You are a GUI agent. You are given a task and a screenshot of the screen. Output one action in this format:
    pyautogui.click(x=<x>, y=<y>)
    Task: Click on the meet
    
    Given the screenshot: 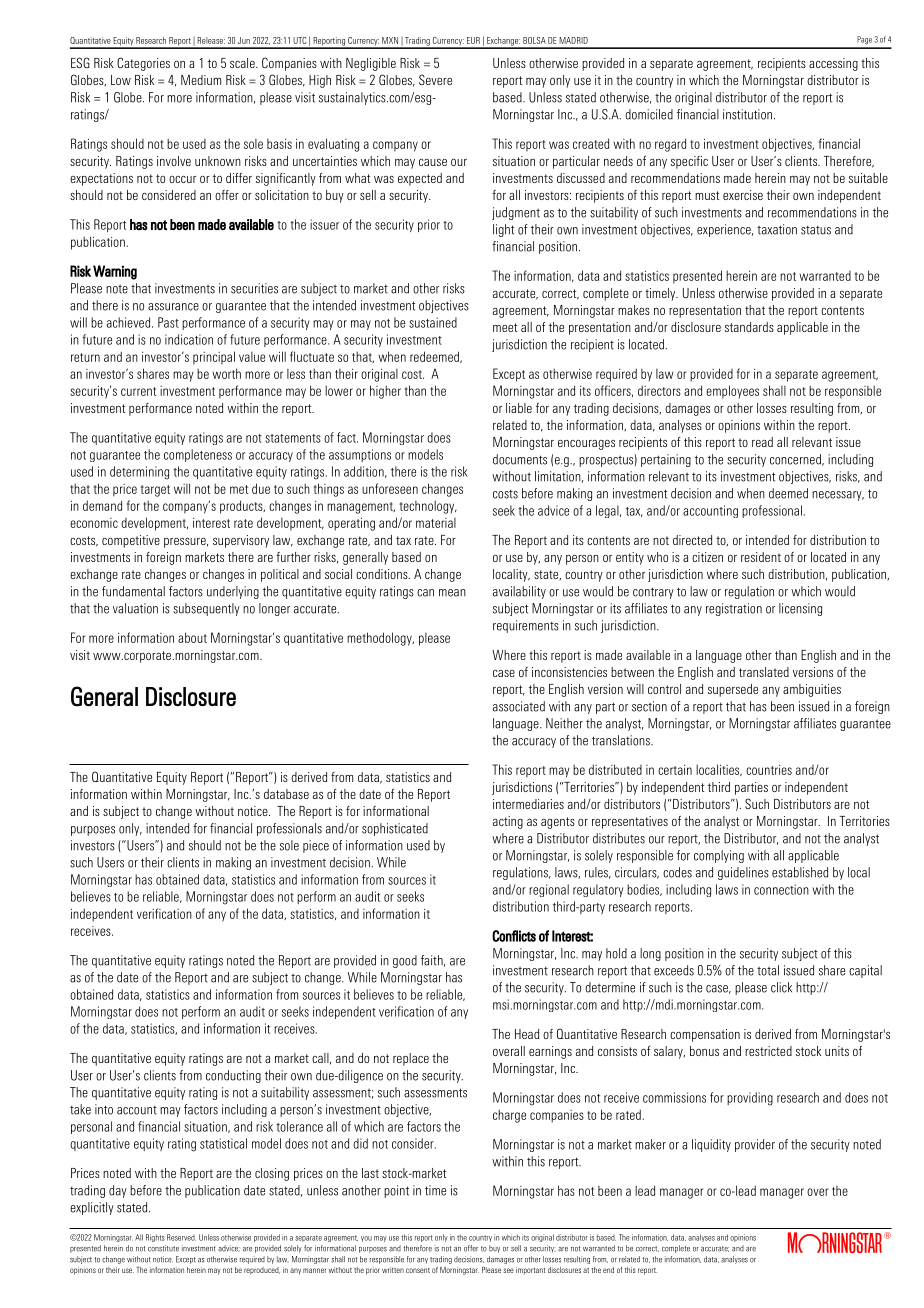 What is the action you would take?
    pyautogui.click(x=505, y=327)
